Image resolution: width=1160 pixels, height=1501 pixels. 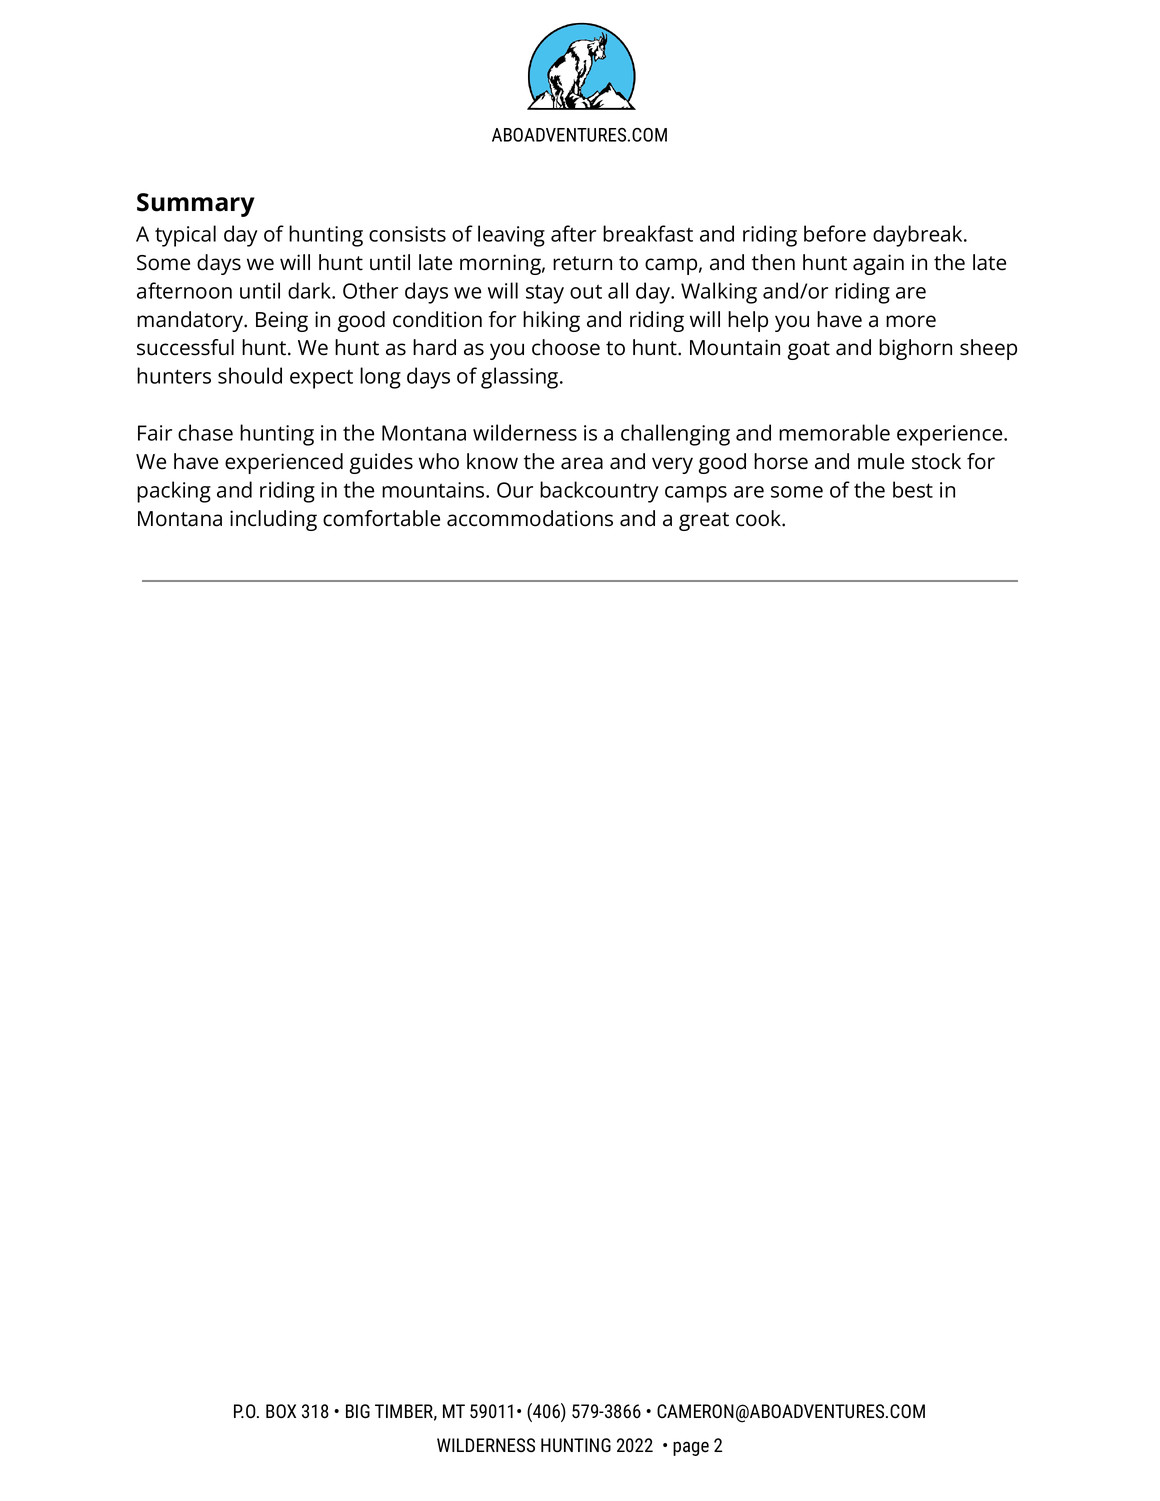 I want to click on comfortable, so click(x=381, y=518).
